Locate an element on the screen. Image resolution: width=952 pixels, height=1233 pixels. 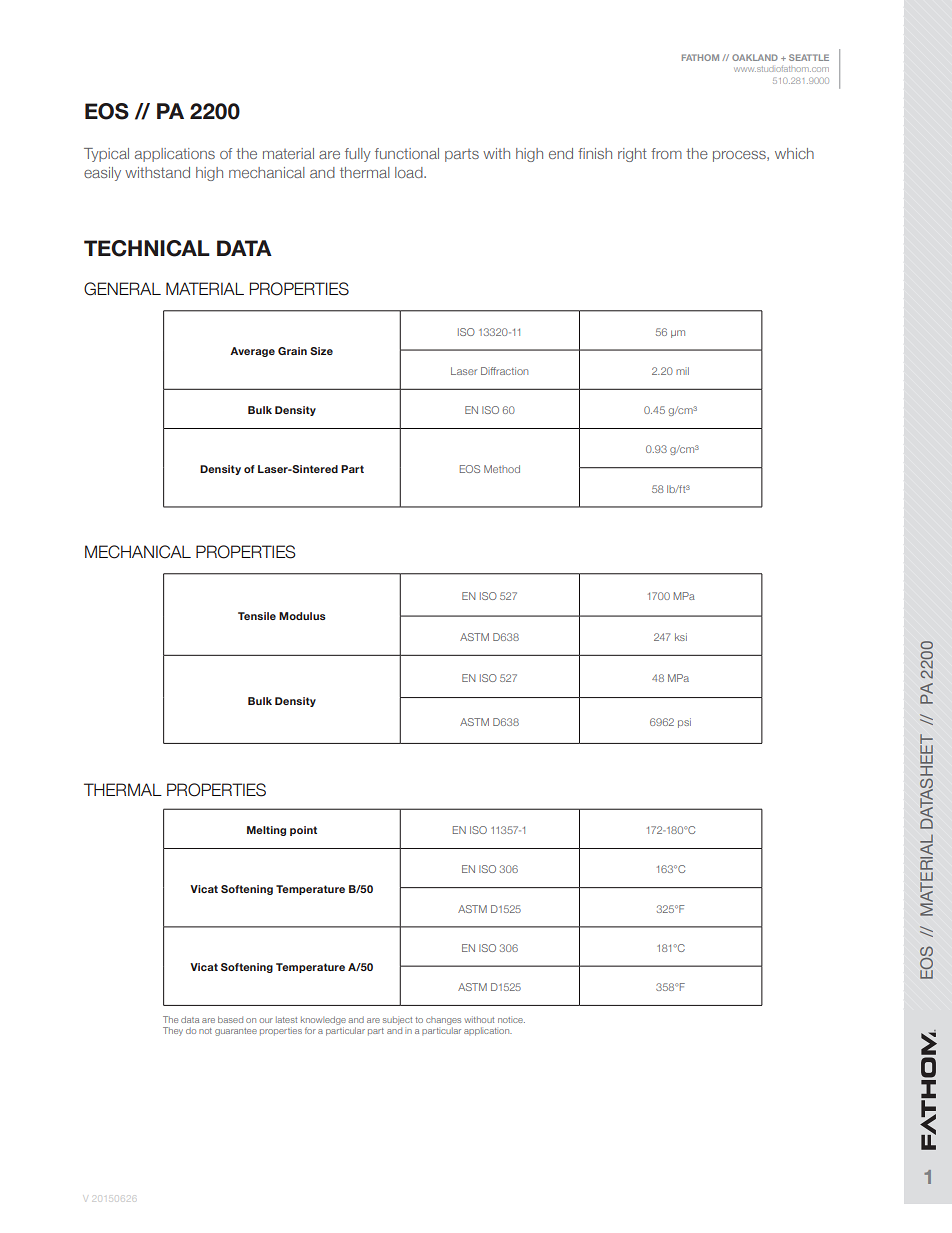
OAKLAND is located at coordinates (755, 57).
